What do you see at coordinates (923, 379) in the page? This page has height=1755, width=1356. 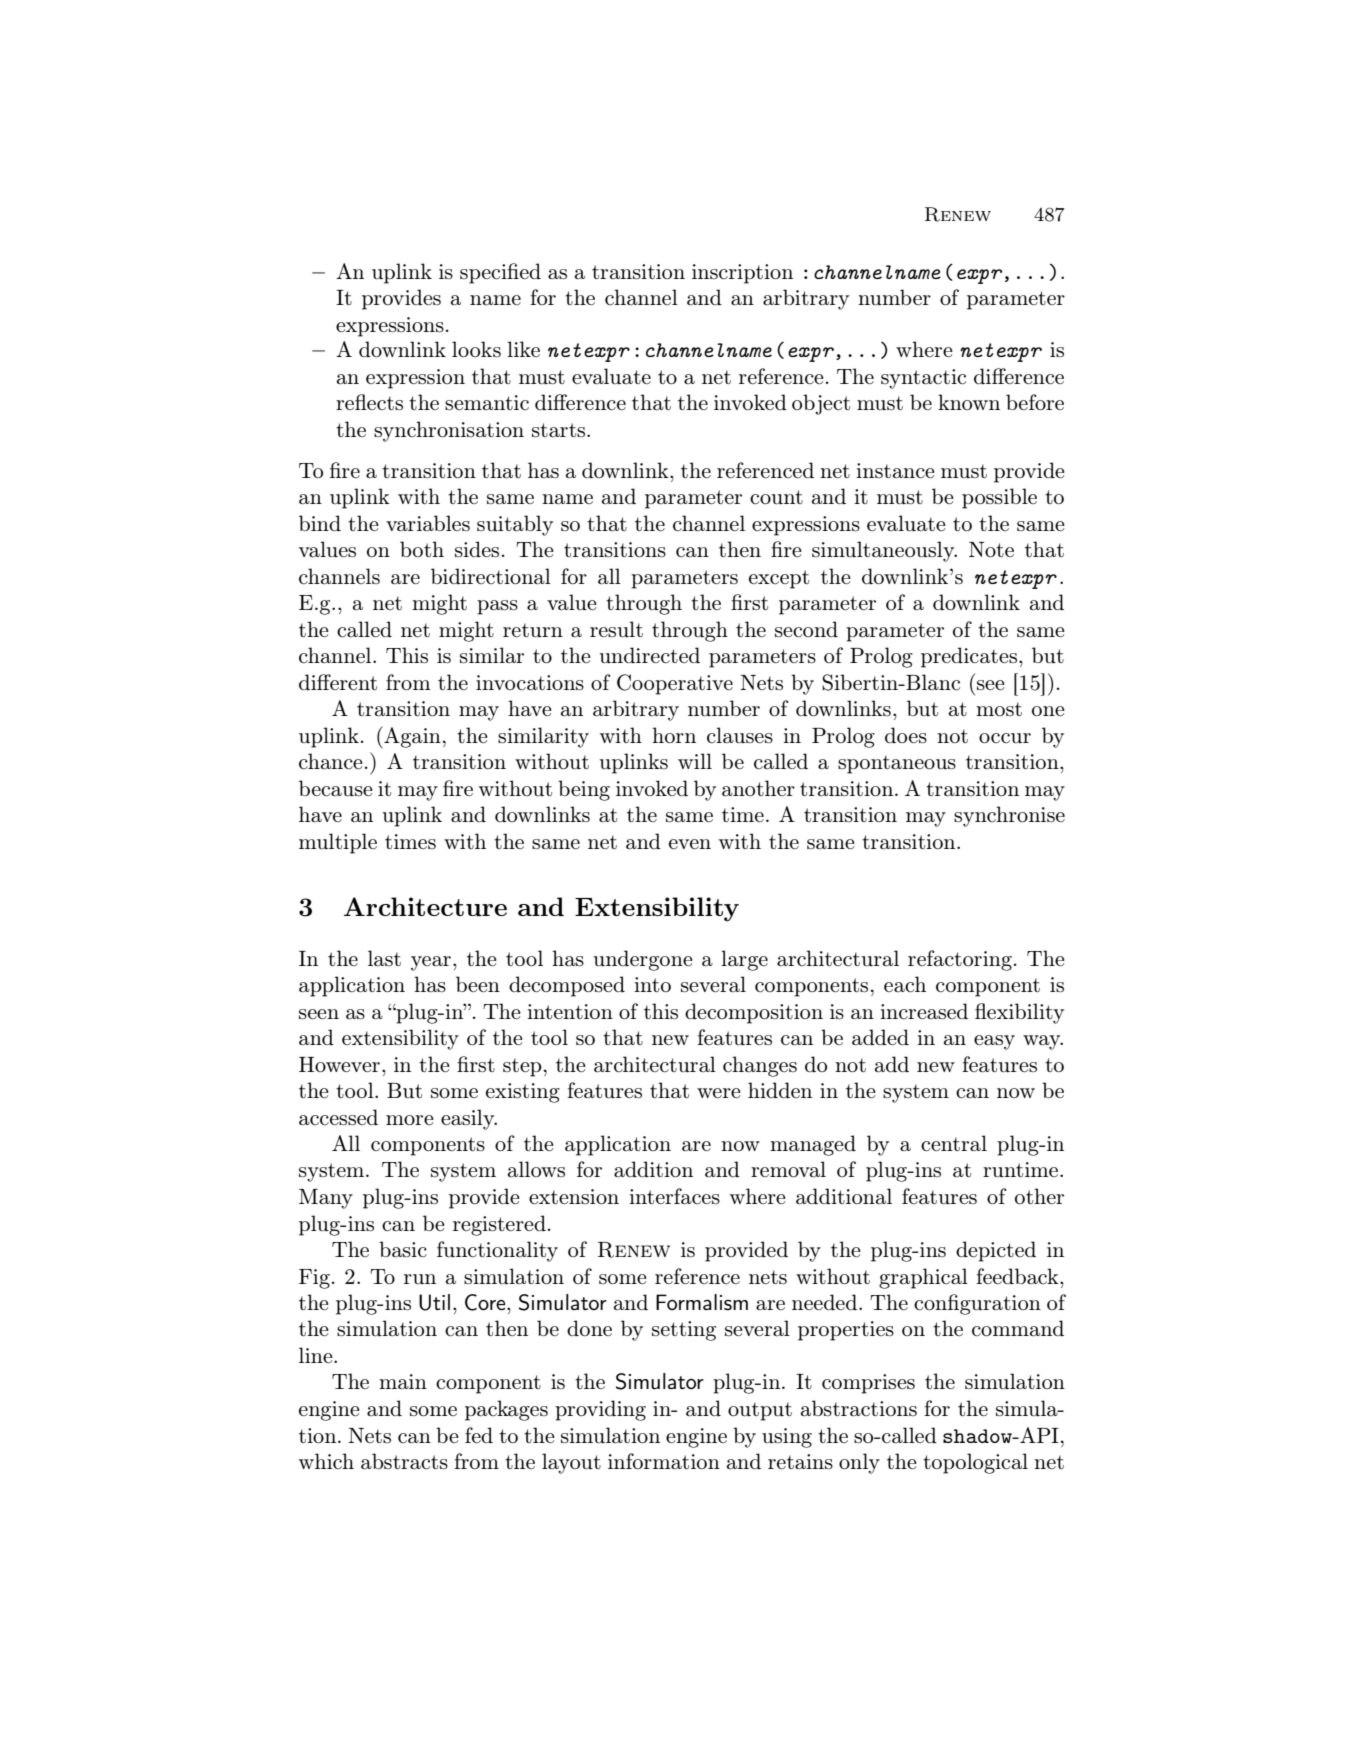 I see `syntactic` at bounding box center [923, 379].
